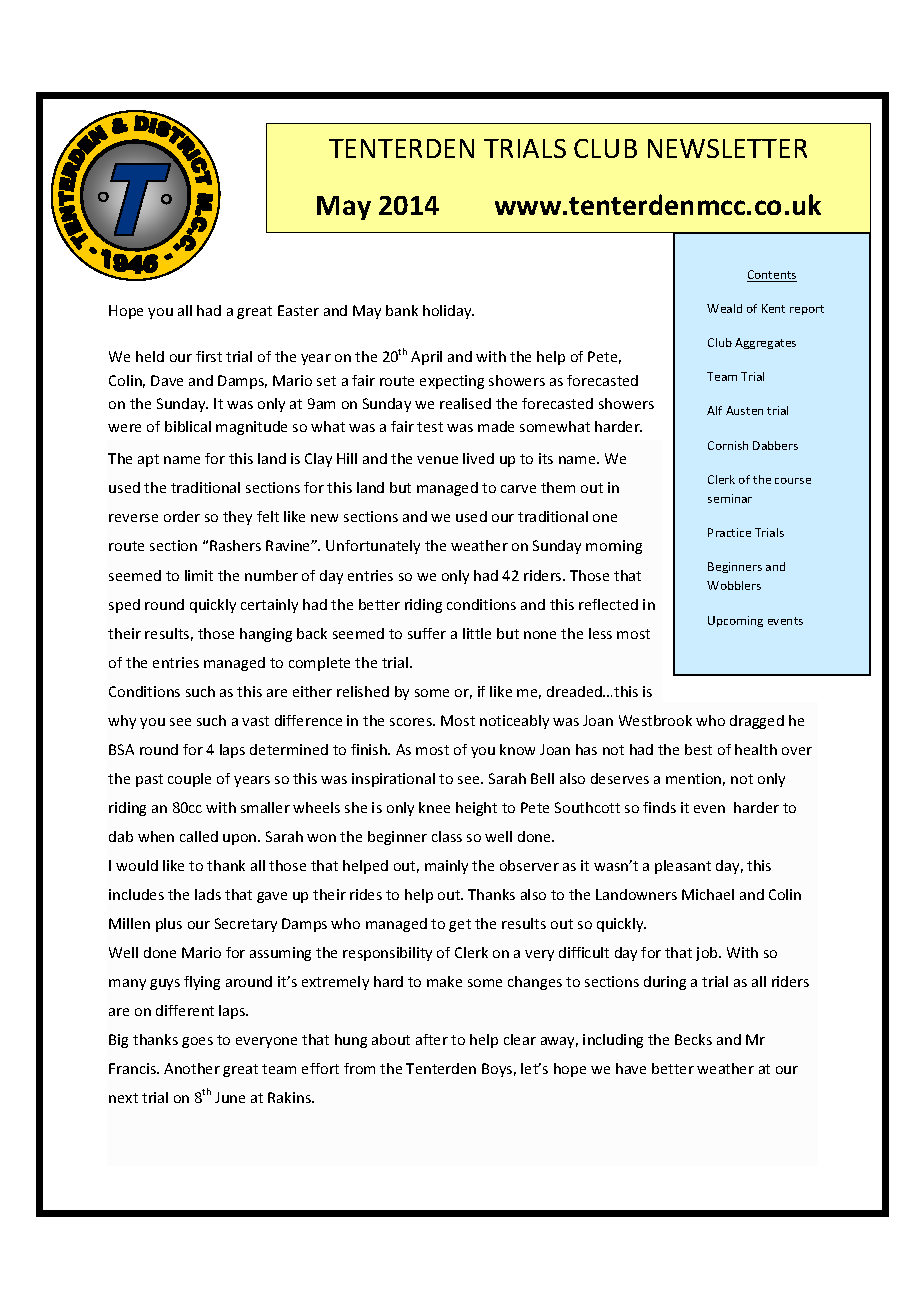 Image resolution: width=924 pixels, height=1308 pixels. I want to click on NEWSLETTER, so click(727, 148).
